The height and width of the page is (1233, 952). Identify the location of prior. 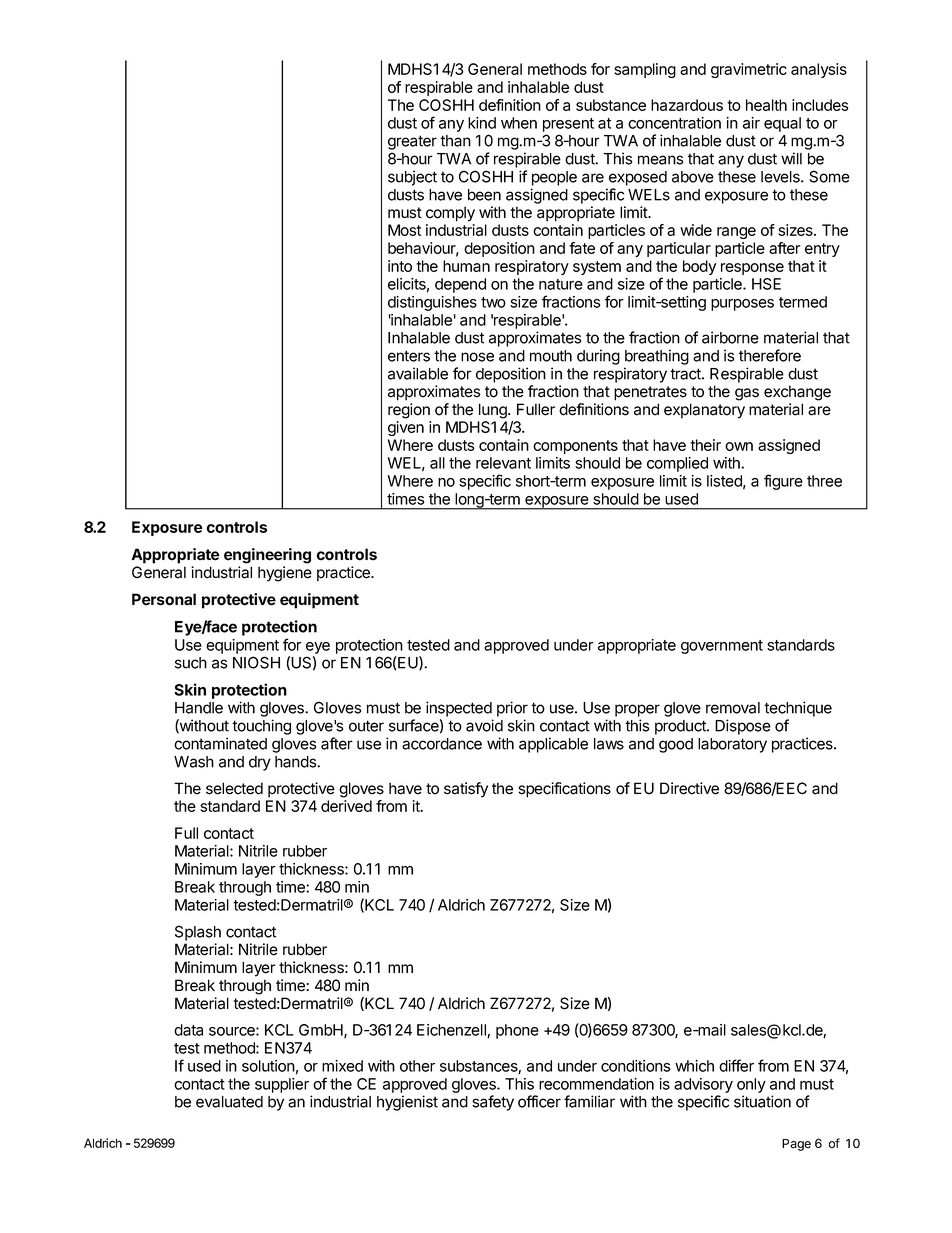
(512, 709).
